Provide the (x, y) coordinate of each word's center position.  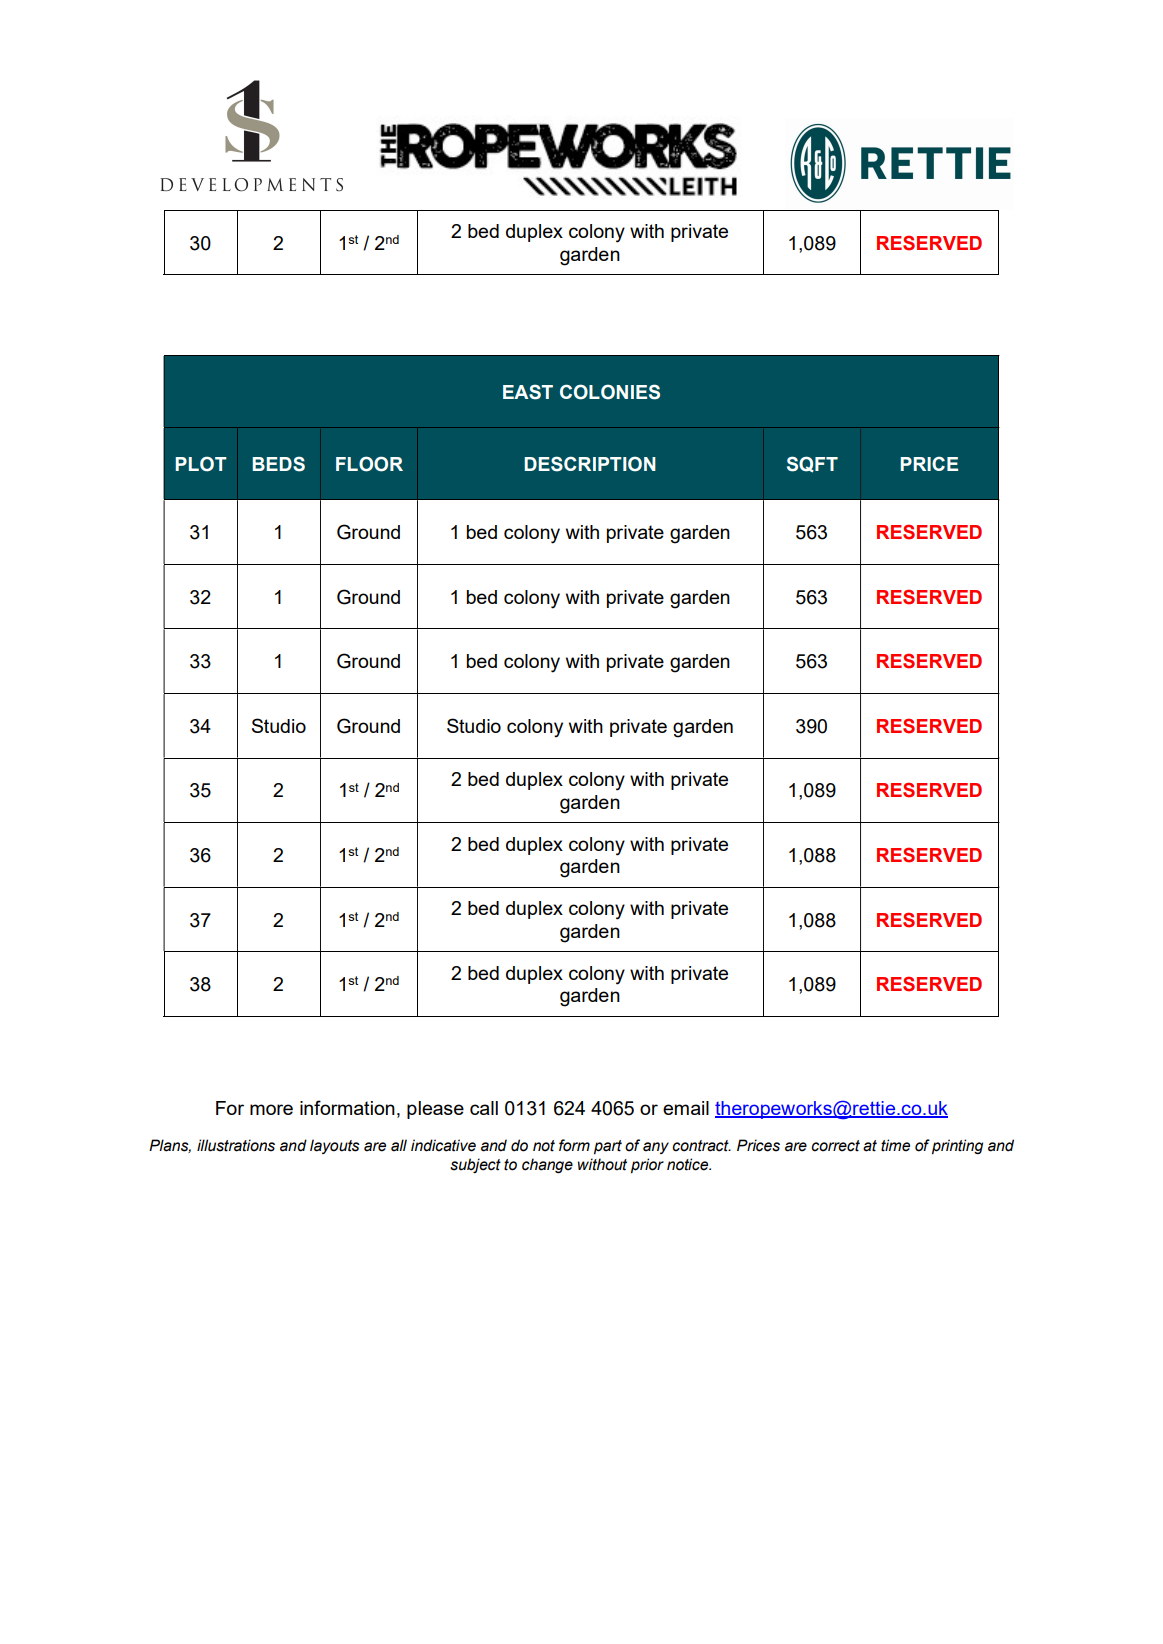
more (271, 1109)
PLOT (201, 464)
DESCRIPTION (590, 464)
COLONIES (610, 392)
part (608, 1147)
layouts (335, 1146)
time (895, 1145)
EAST (528, 392)
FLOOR (369, 464)
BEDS (278, 464)
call (484, 1108)
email (686, 1108)
